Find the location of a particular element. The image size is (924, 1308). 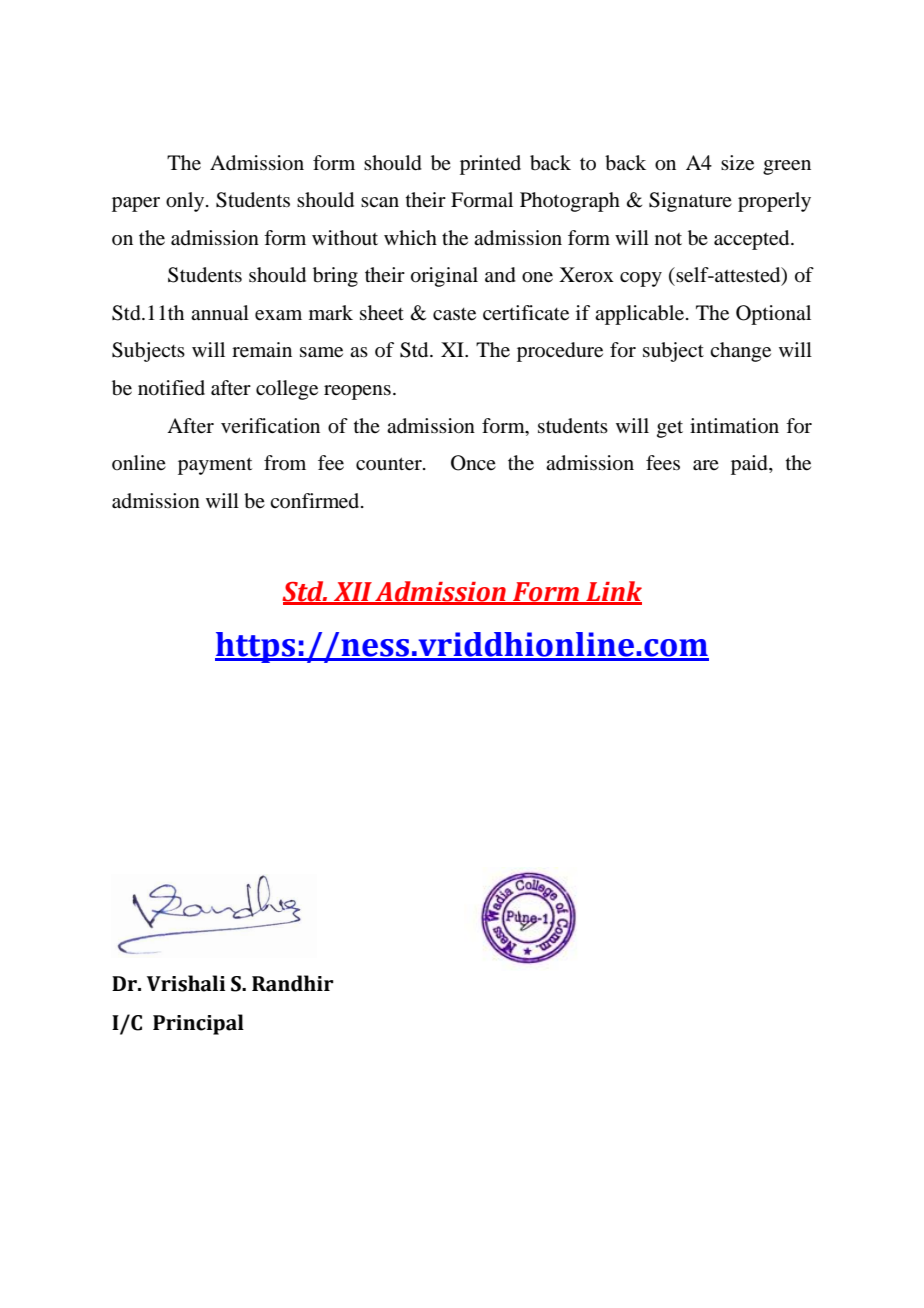

printed is located at coordinates (490, 165).
